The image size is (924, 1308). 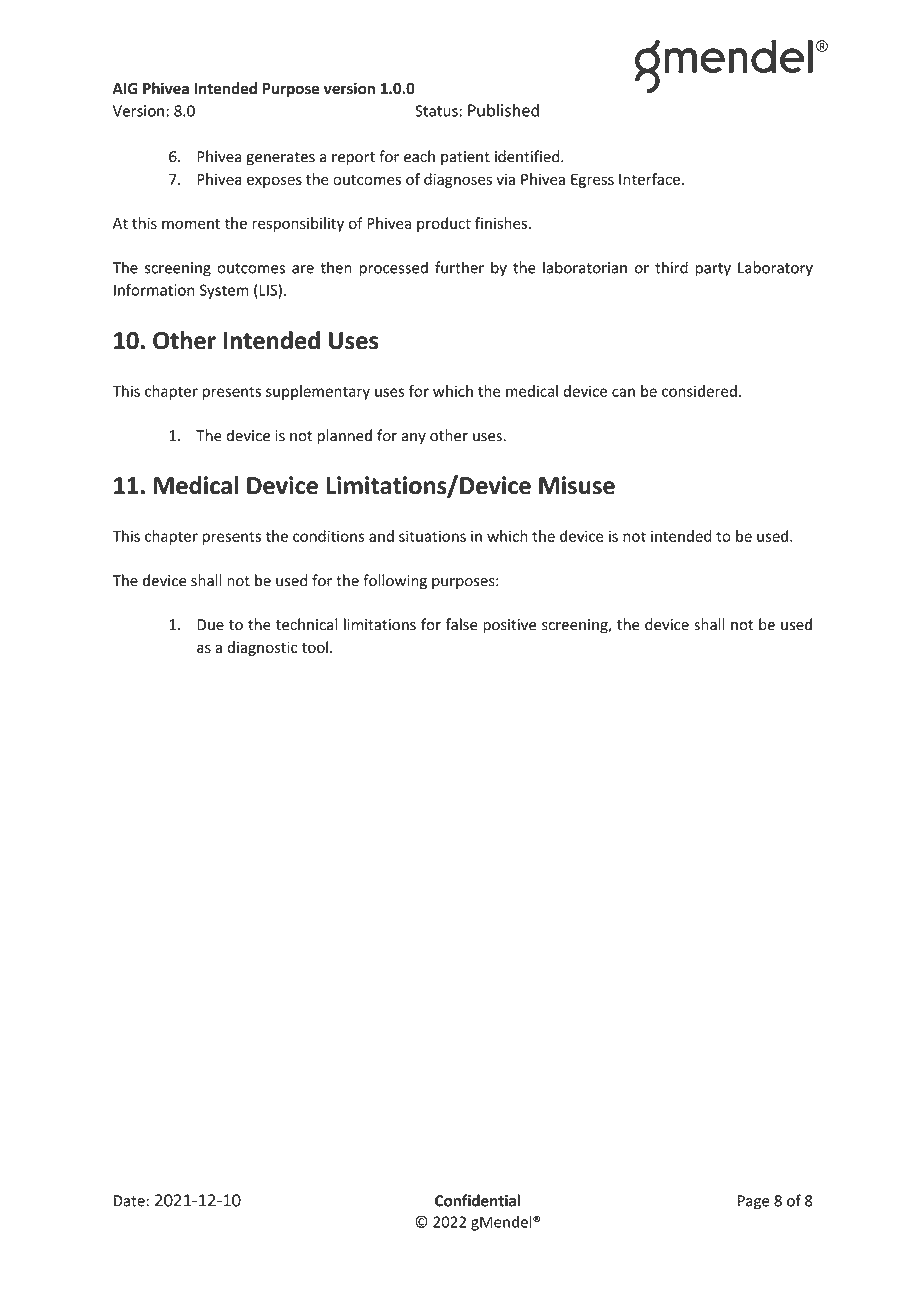 I want to click on Due, so click(x=210, y=625).
